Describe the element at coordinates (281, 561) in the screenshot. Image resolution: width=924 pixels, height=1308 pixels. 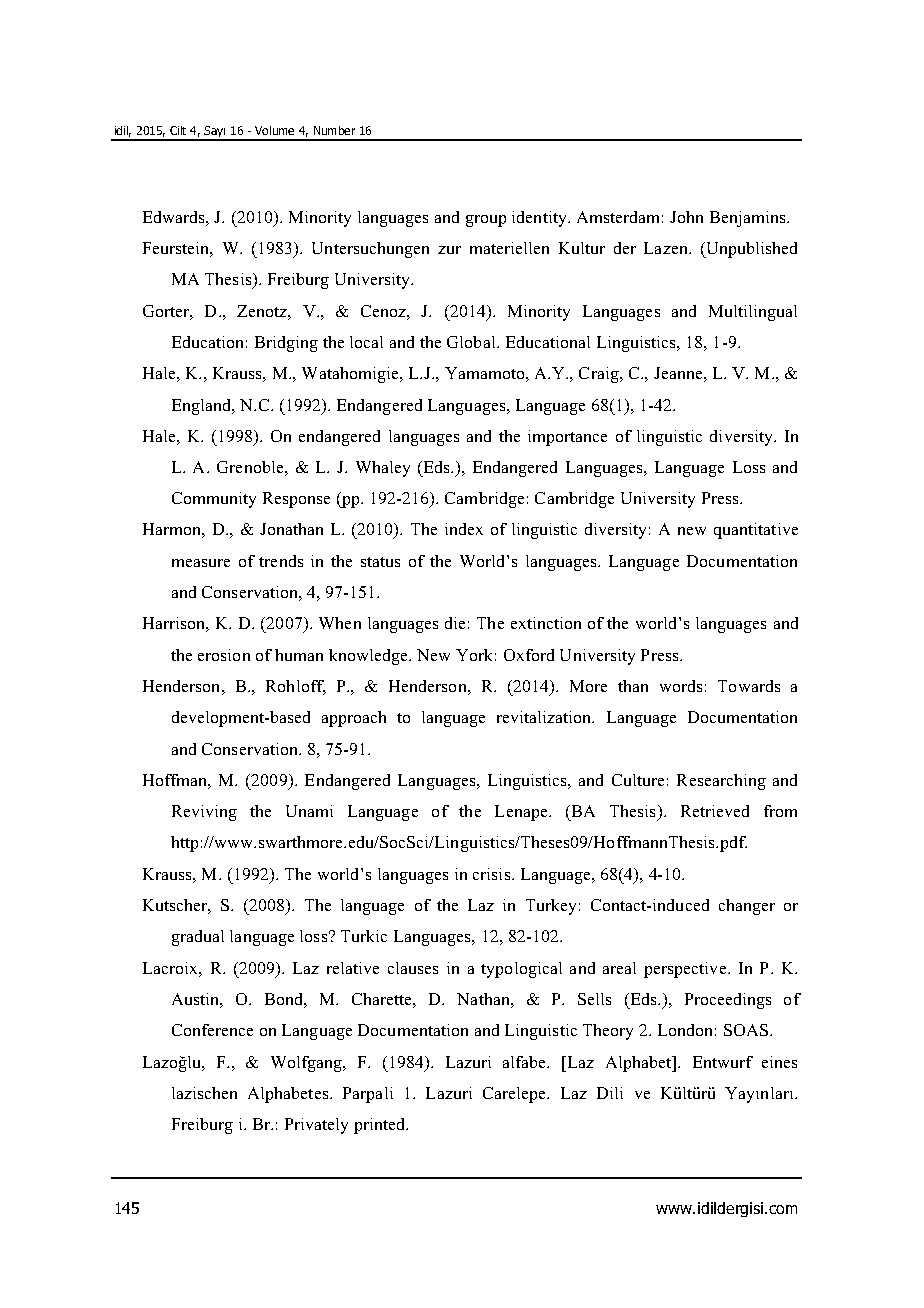
I see `trends` at that location.
